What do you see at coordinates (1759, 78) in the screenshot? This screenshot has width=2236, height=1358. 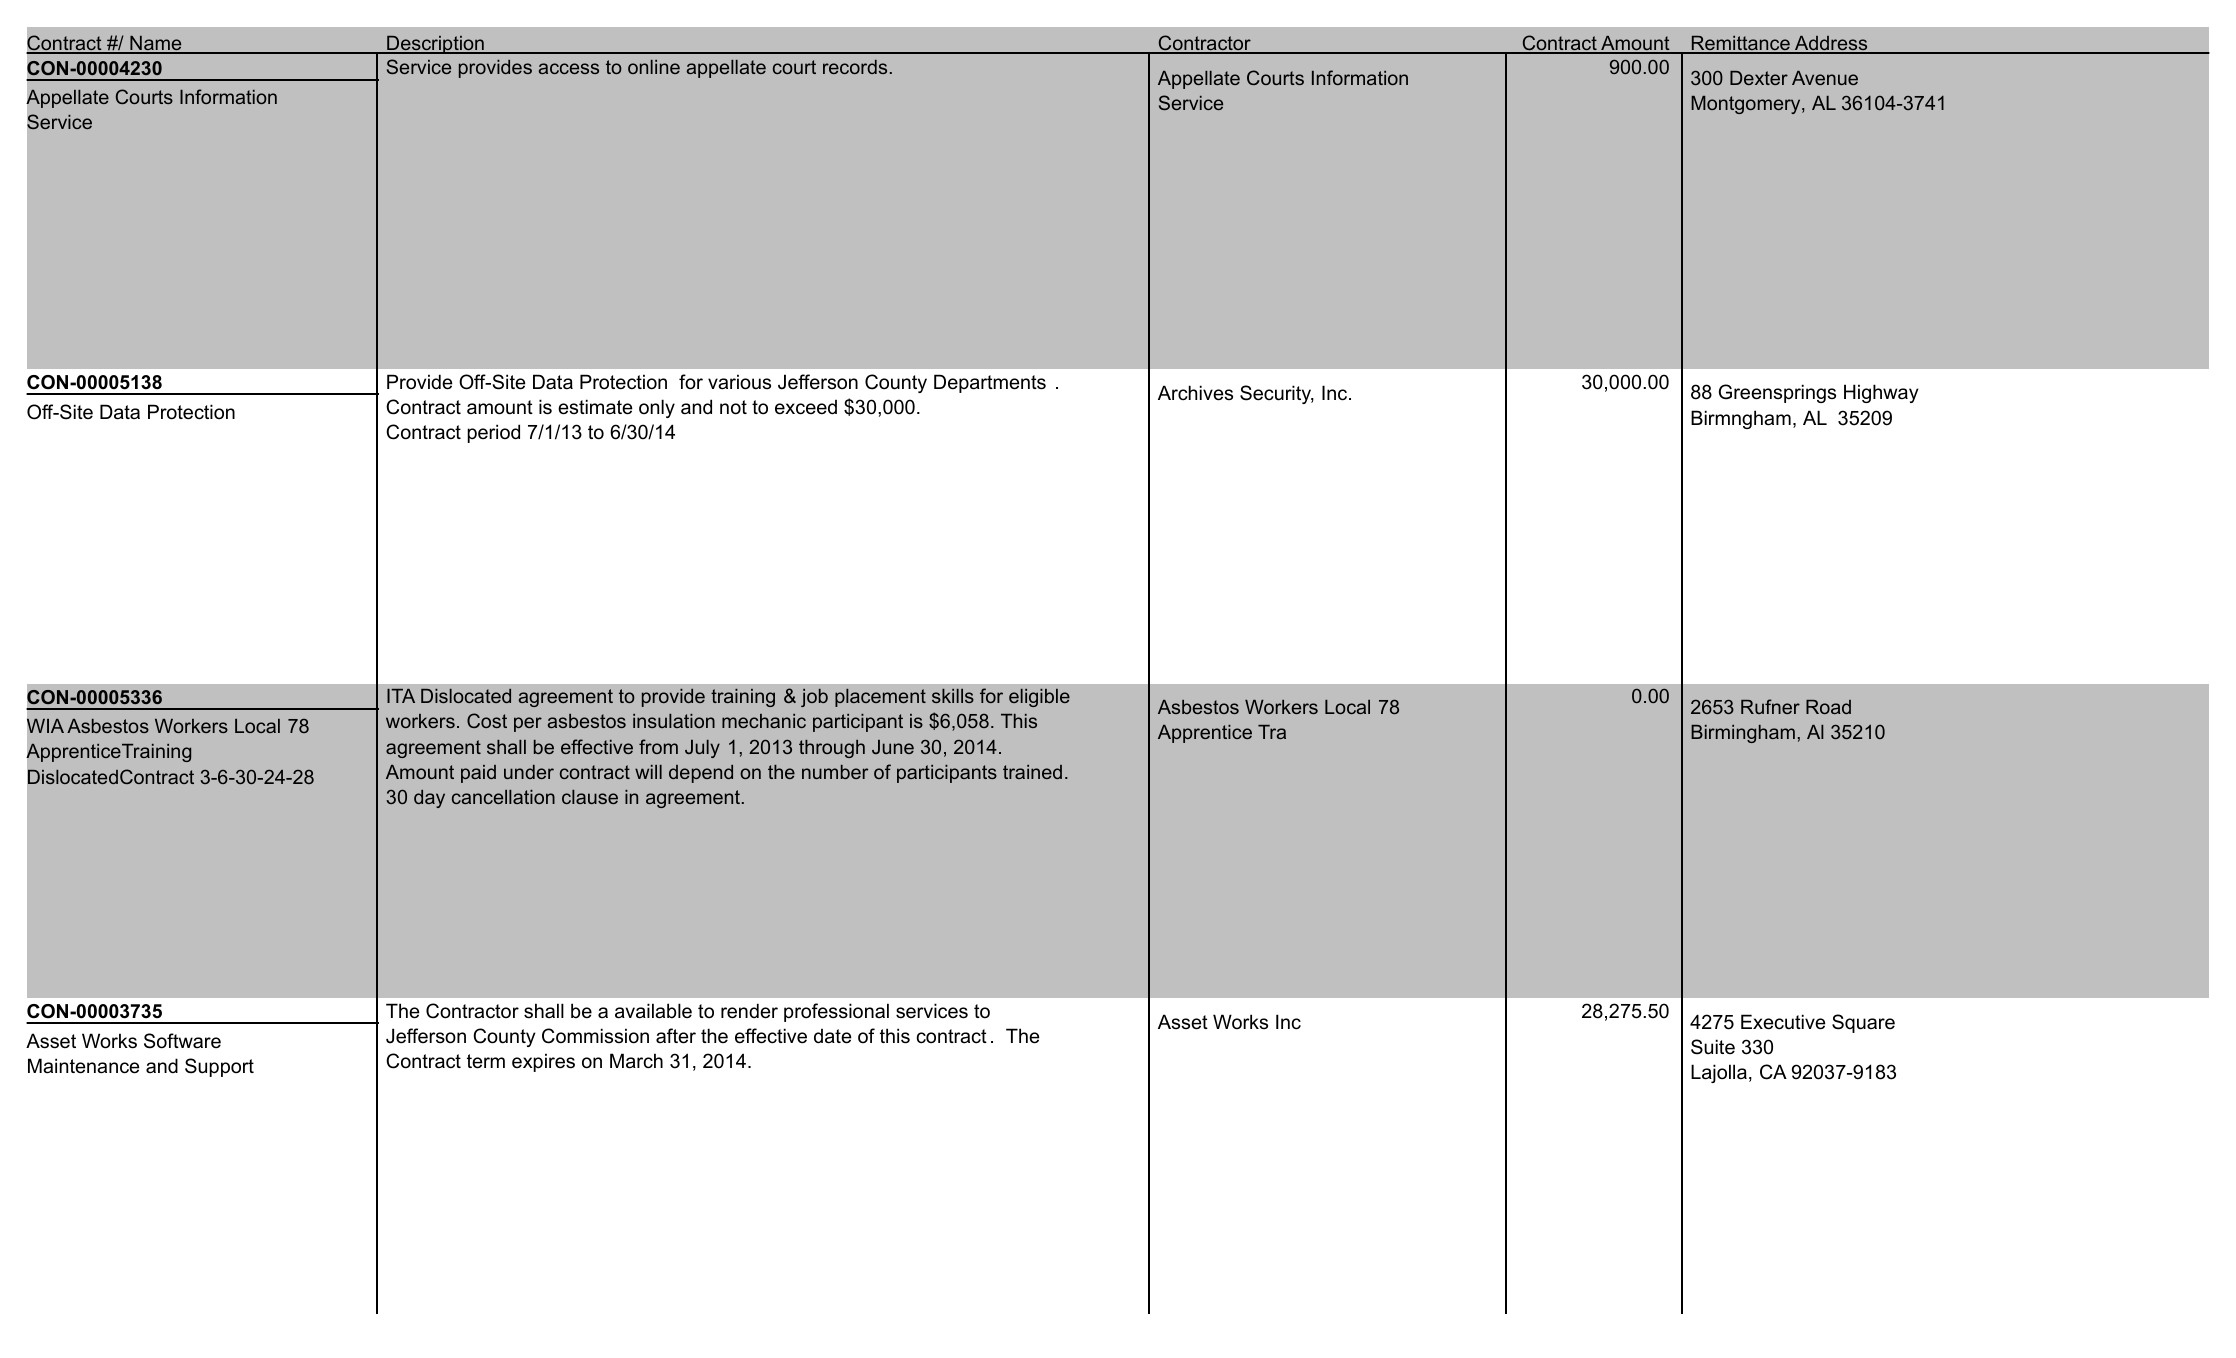 I see `Dexter` at bounding box center [1759, 78].
